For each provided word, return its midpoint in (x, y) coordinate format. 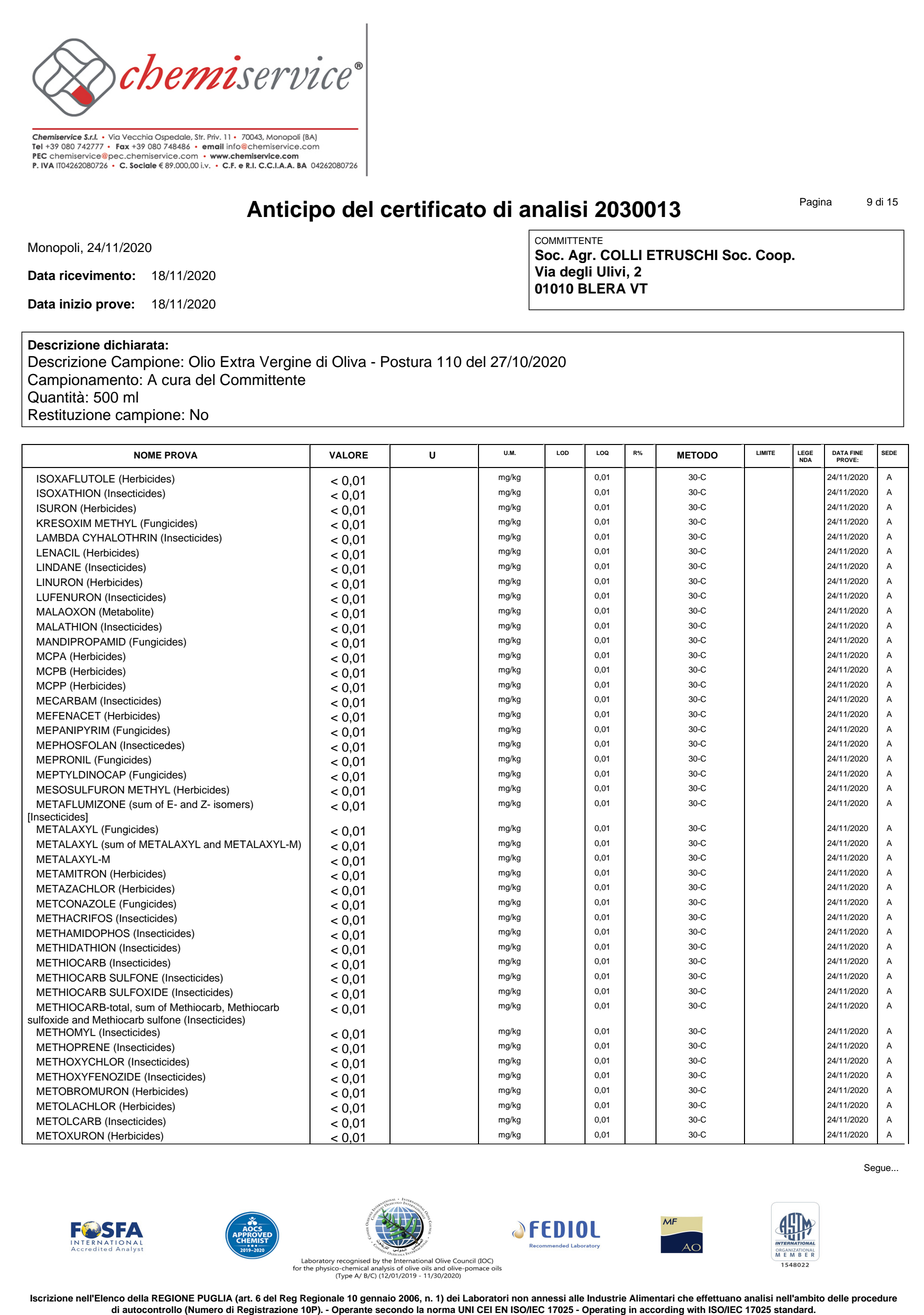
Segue (878, 1168)
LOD (562, 452)
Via (545, 271)
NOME (148, 455)
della (138, 1298)
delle (838, 1298)
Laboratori (486, 1298)
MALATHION (66, 626)
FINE (856, 452)
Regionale (322, 1299)
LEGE (805, 452)
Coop (774, 256)
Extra (238, 362)
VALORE (348, 455)
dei (453, 1298)
